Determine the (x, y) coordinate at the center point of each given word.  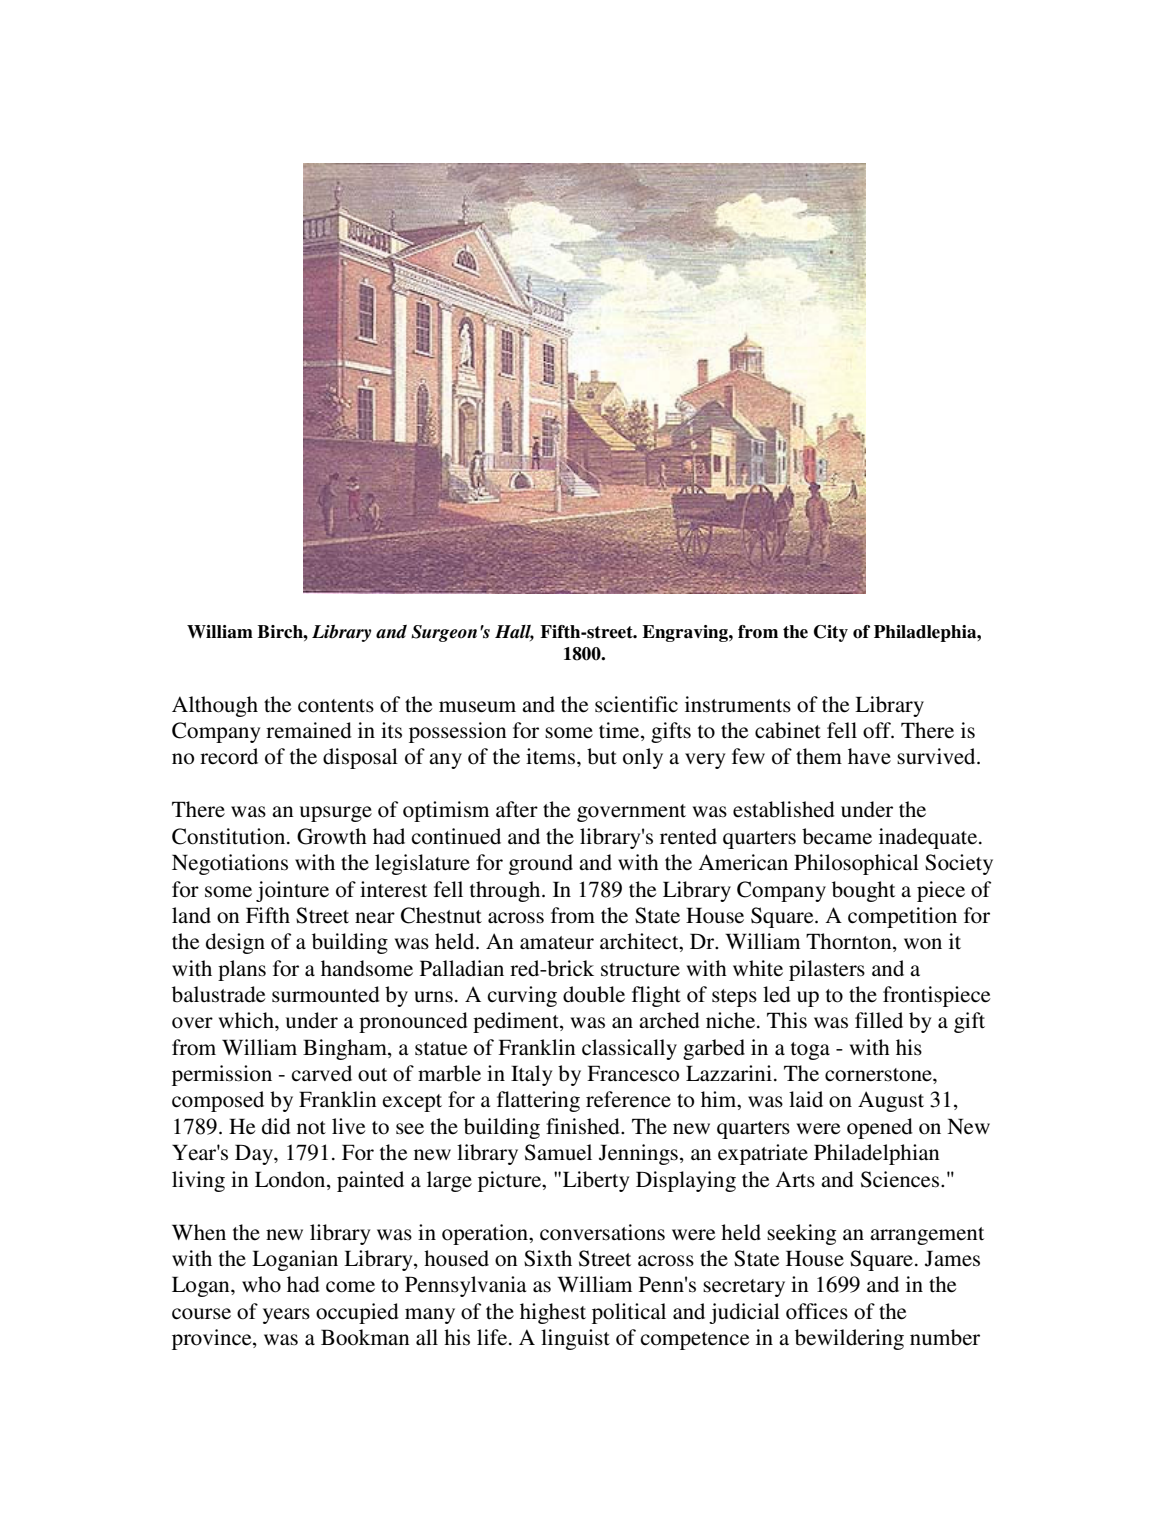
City (831, 633)
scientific (636, 704)
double (594, 994)
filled (879, 1020)
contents (336, 706)
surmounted (326, 994)
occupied (357, 1313)
